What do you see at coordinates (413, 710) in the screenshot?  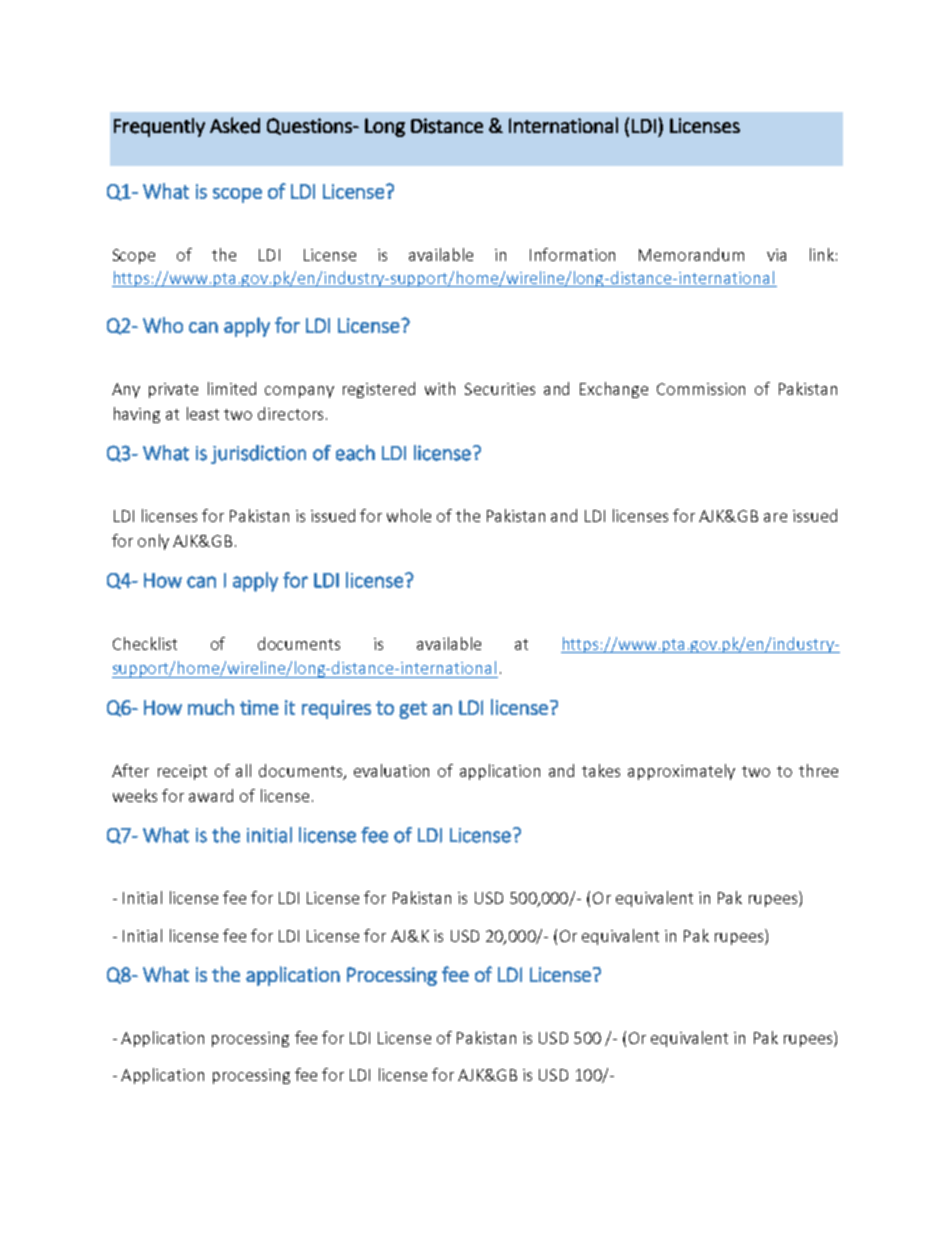 I see `get` at bounding box center [413, 710].
